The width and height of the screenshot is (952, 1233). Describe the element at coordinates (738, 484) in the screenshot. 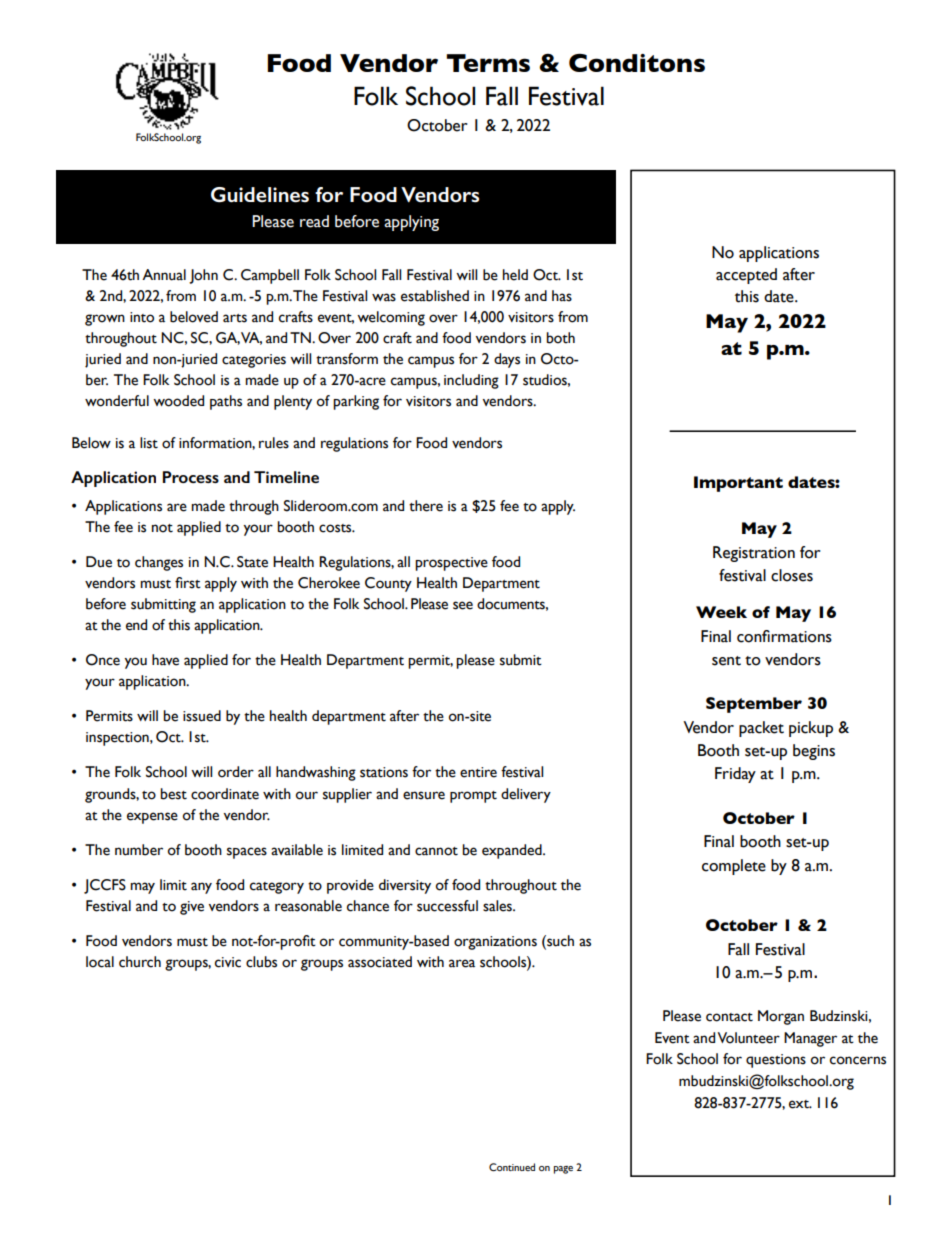

I see `Important` at that location.
